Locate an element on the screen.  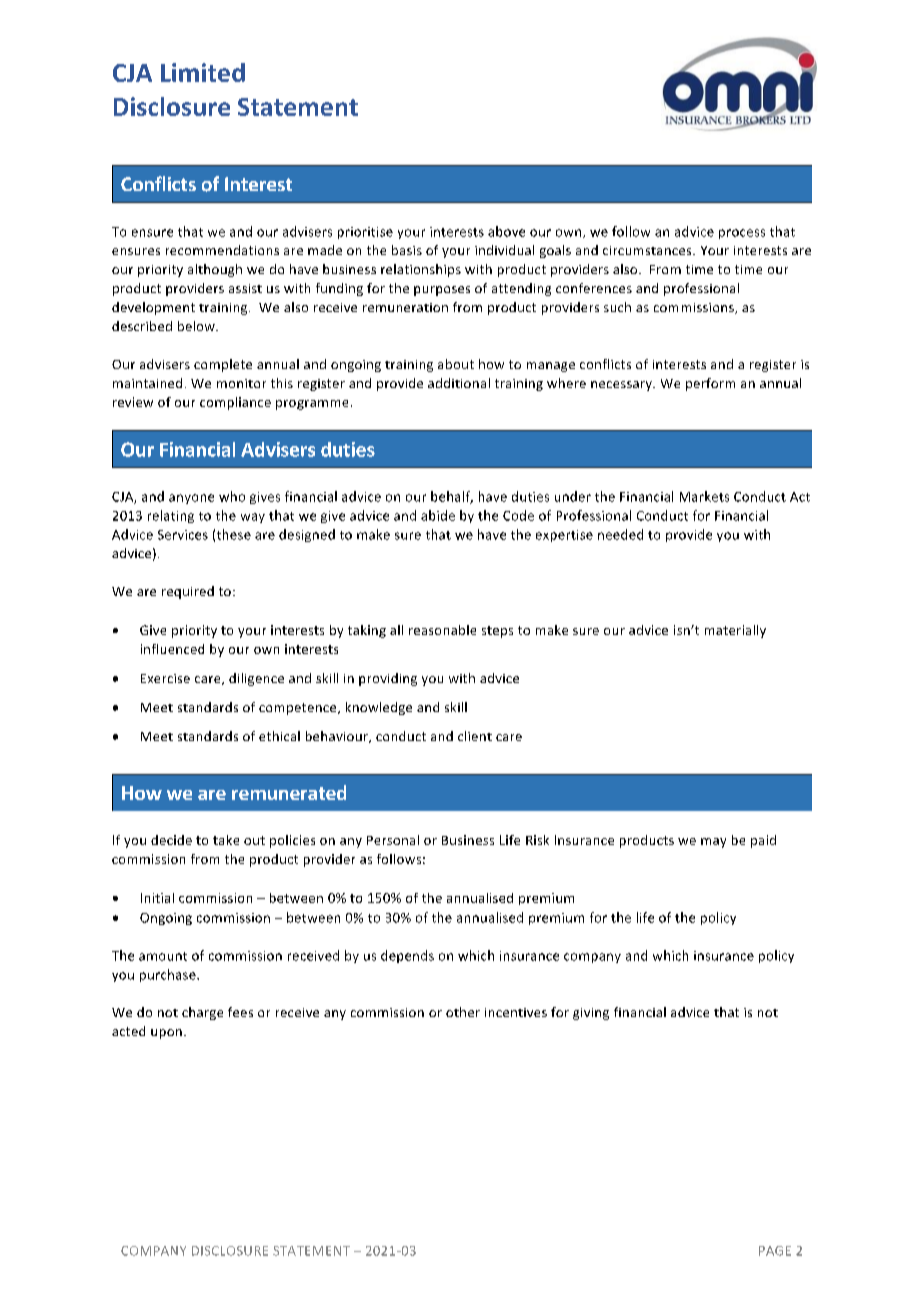
process is located at coordinates (742, 234).
